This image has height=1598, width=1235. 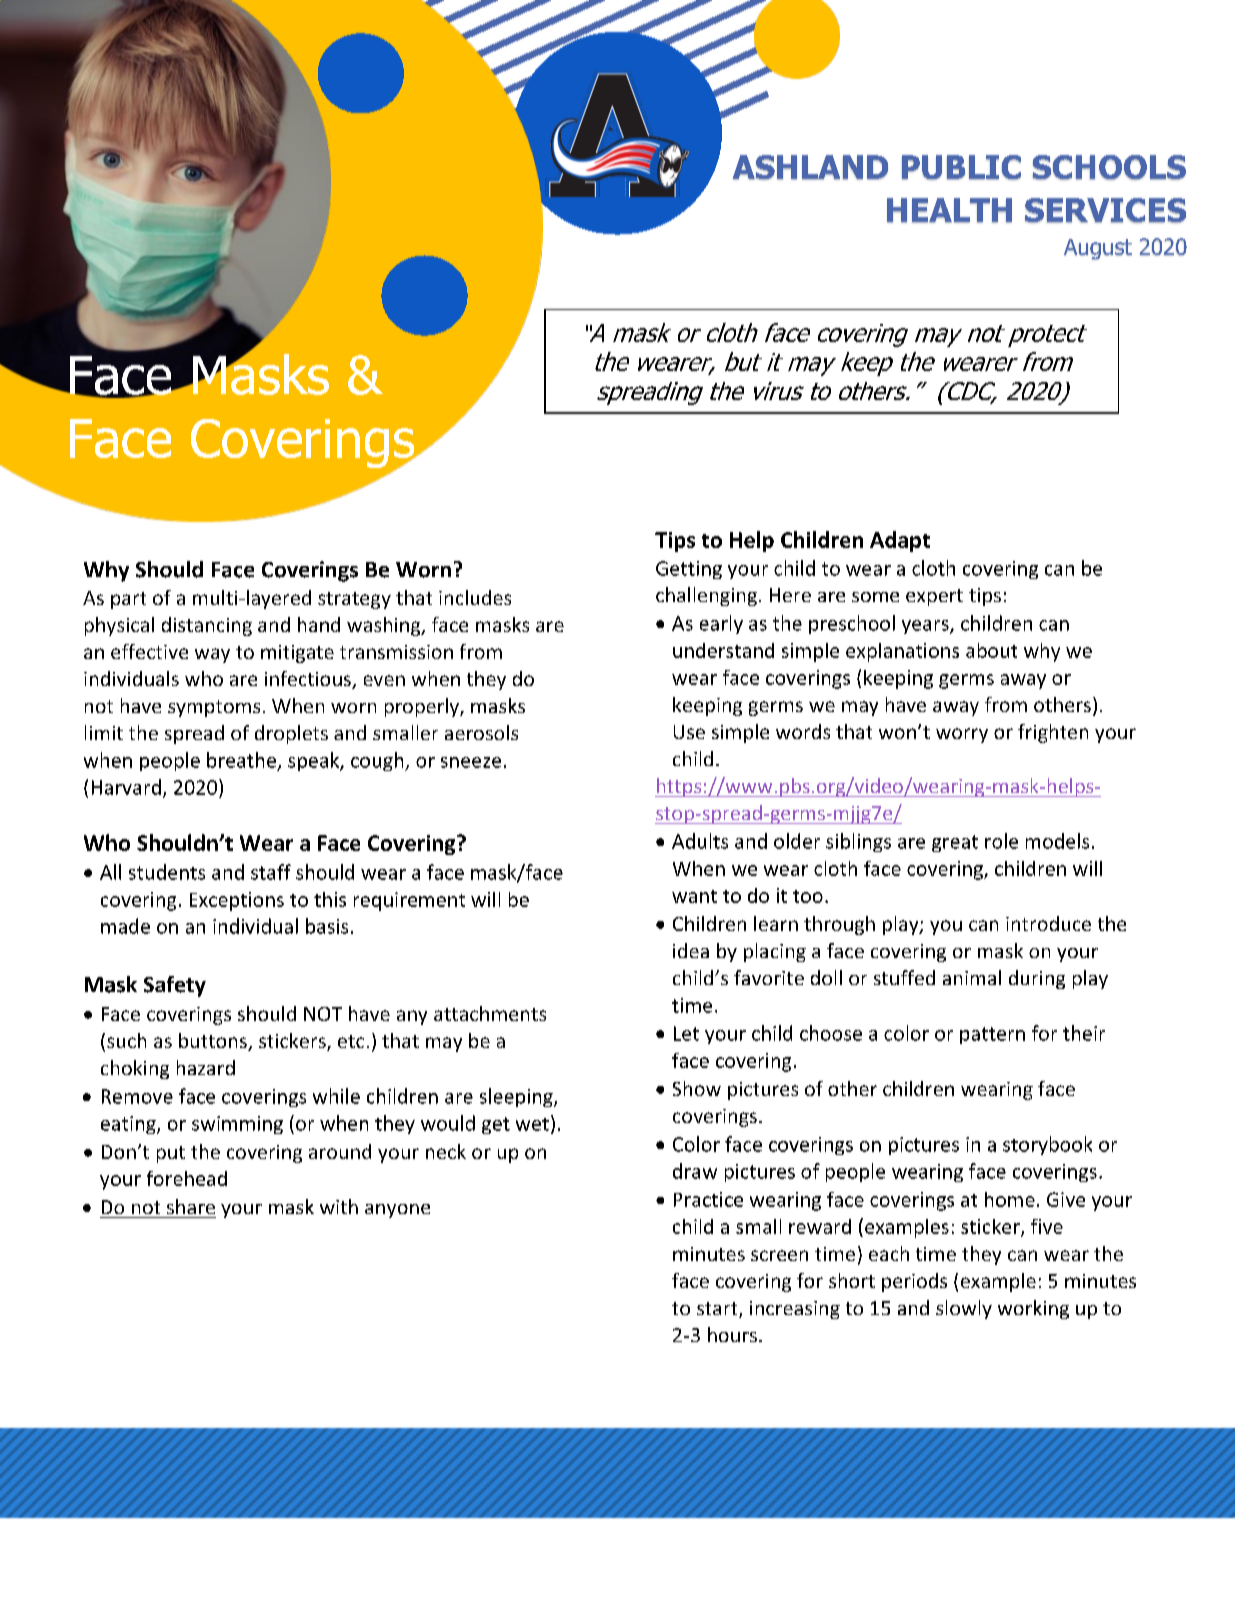 I want to click on Use, so click(x=689, y=732).
